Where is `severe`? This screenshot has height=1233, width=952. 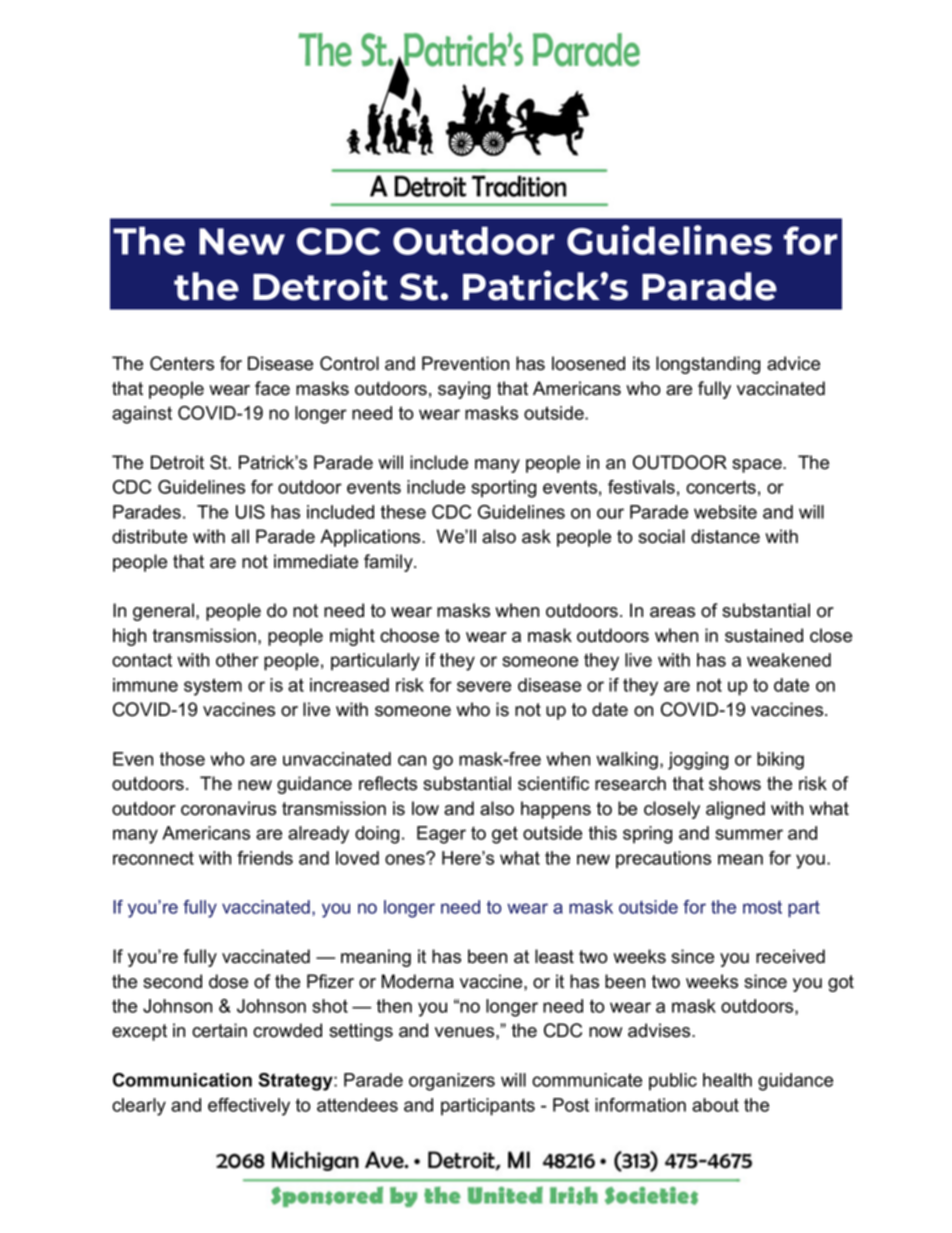 severe is located at coordinates (484, 686).
